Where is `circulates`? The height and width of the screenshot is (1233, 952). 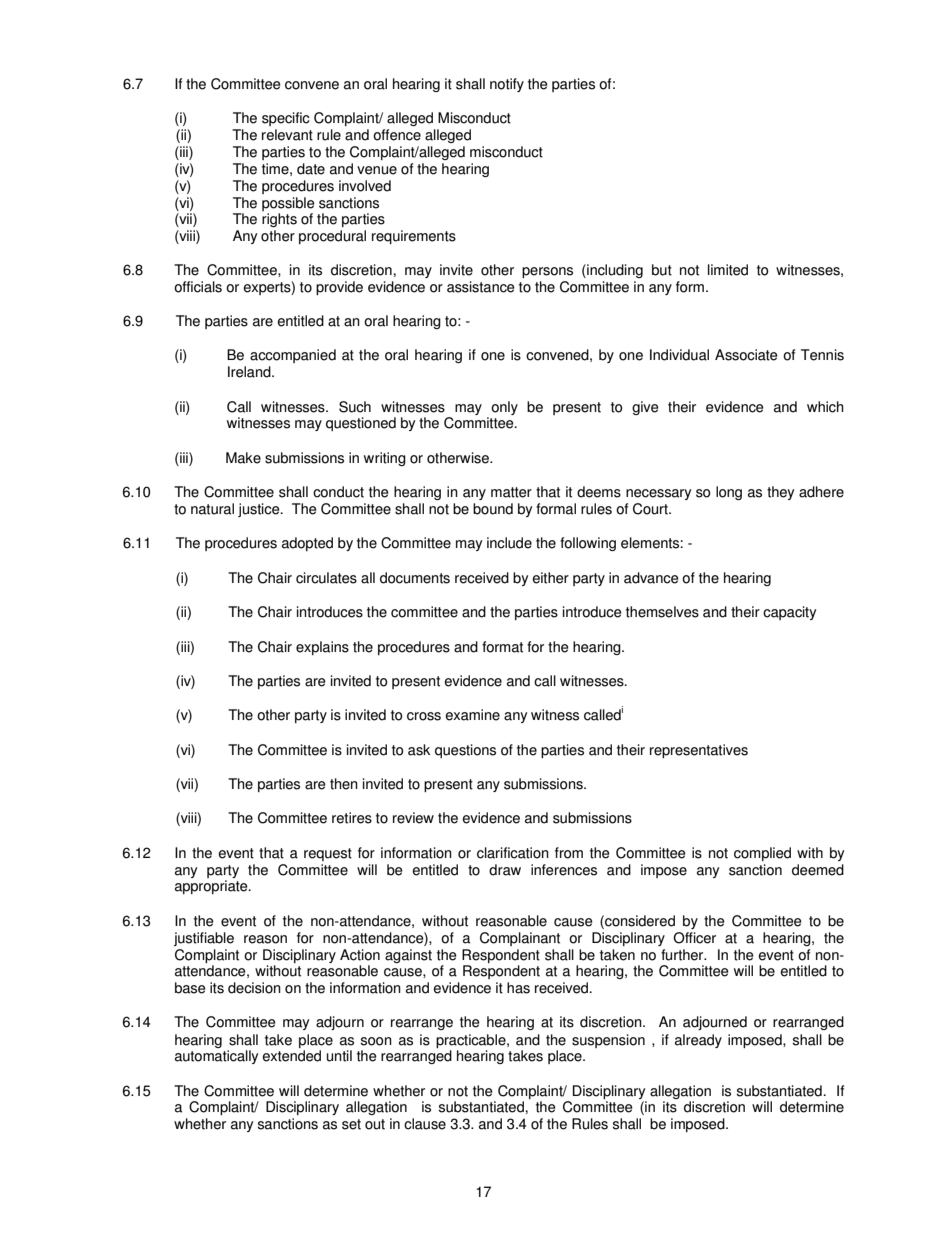
circulates is located at coordinates (326, 578).
